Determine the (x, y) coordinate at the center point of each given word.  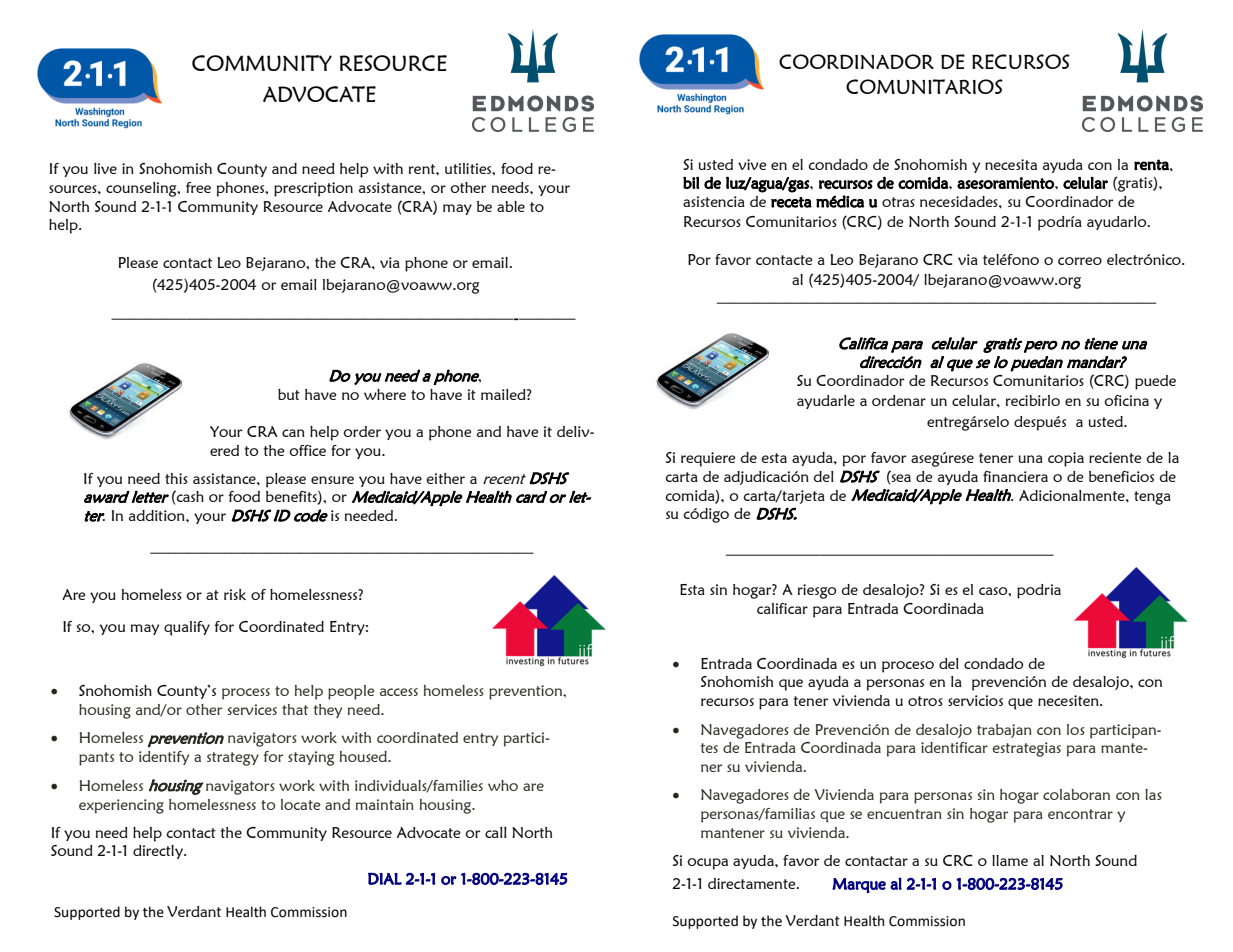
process (246, 694)
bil (691, 182)
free (198, 187)
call (496, 832)
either (445, 478)
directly (159, 852)
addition (158, 515)
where (385, 394)
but (289, 394)
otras (898, 202)
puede (1155, 382)
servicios (975, 700)
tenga (1152, 498)
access (399, 692)
